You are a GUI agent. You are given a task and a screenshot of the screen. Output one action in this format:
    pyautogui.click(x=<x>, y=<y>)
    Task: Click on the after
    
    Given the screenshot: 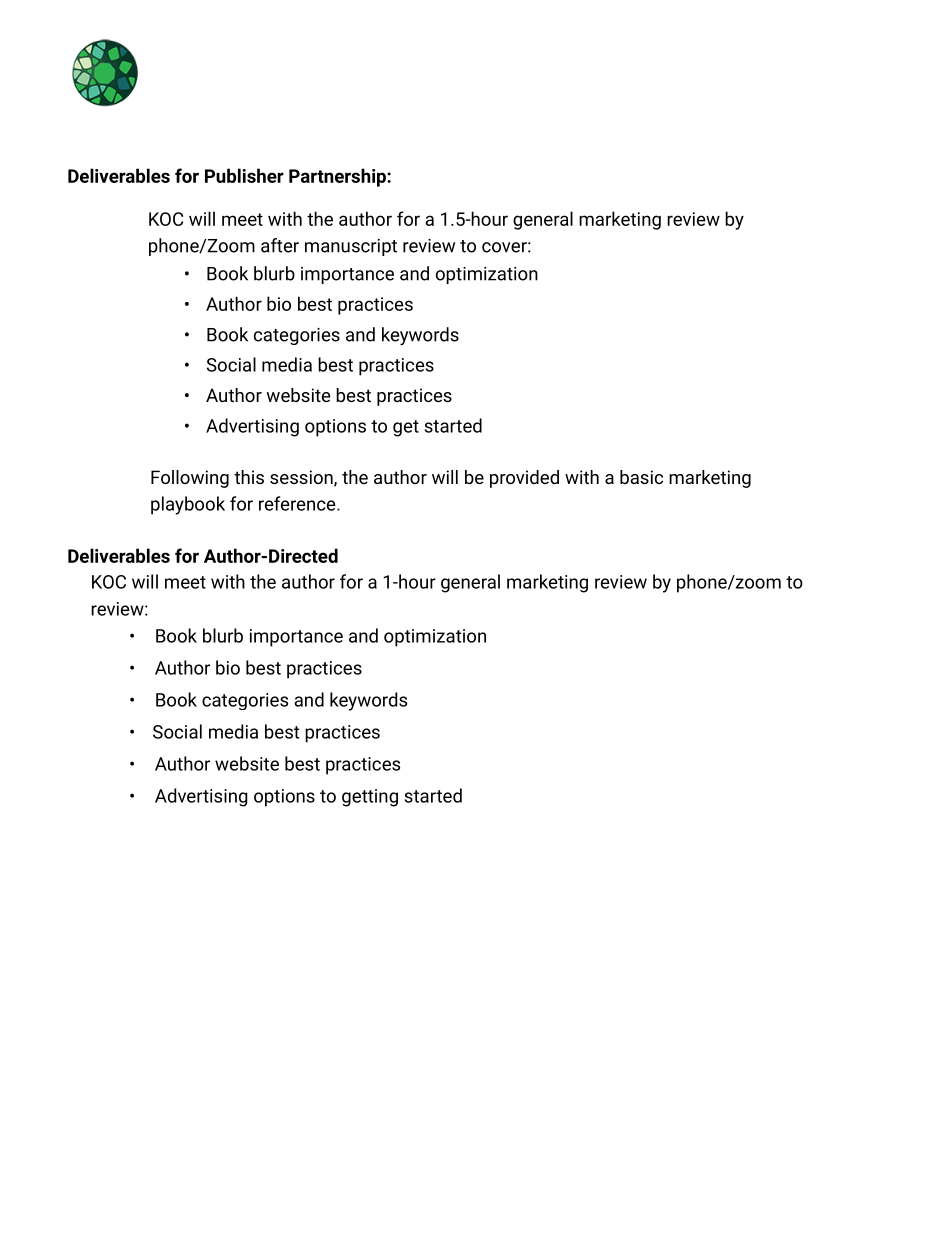 What is the action you would take?
    pyautogui.click(x=280, y=245)
